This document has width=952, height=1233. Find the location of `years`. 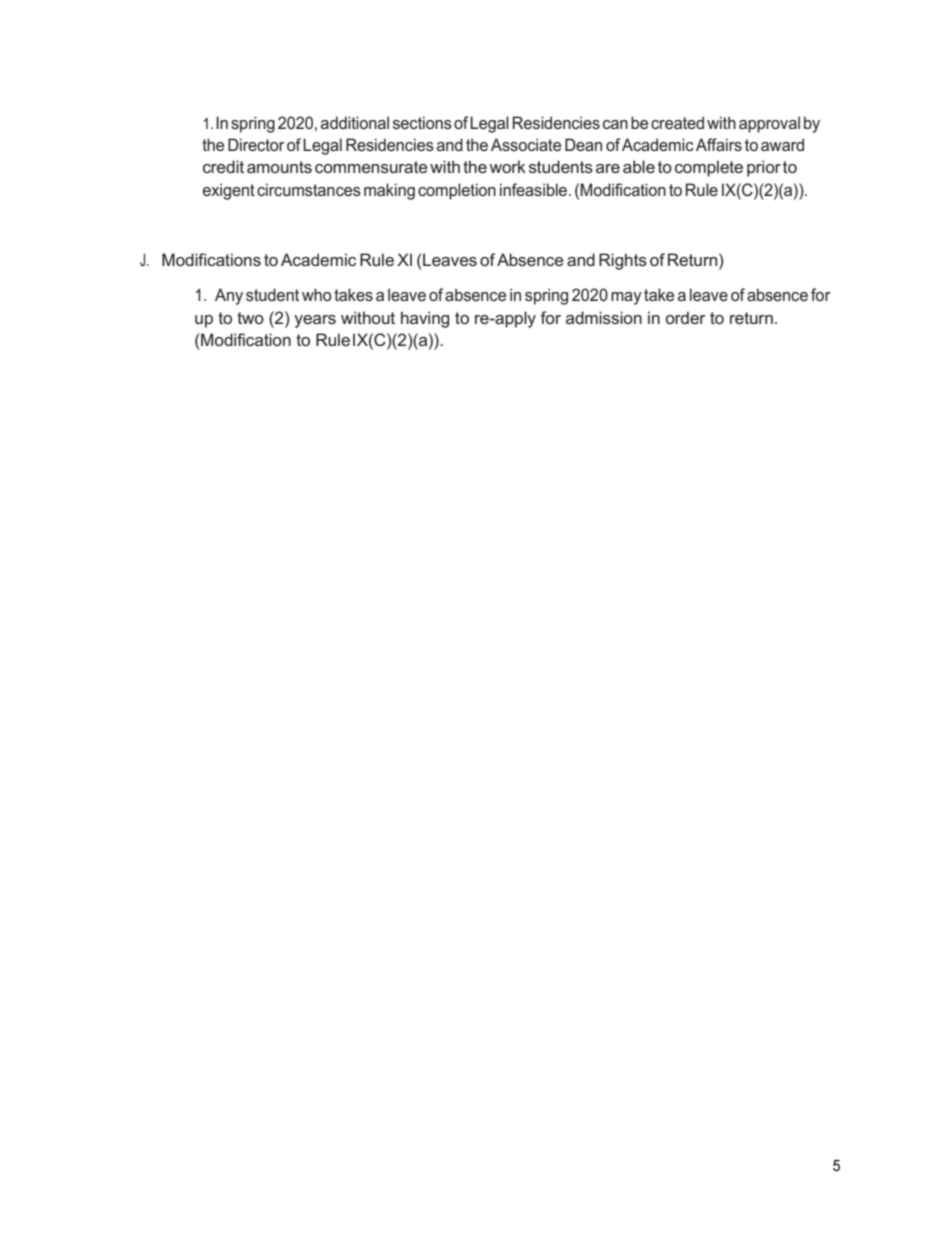

years is located at coordinates (315, 321).
